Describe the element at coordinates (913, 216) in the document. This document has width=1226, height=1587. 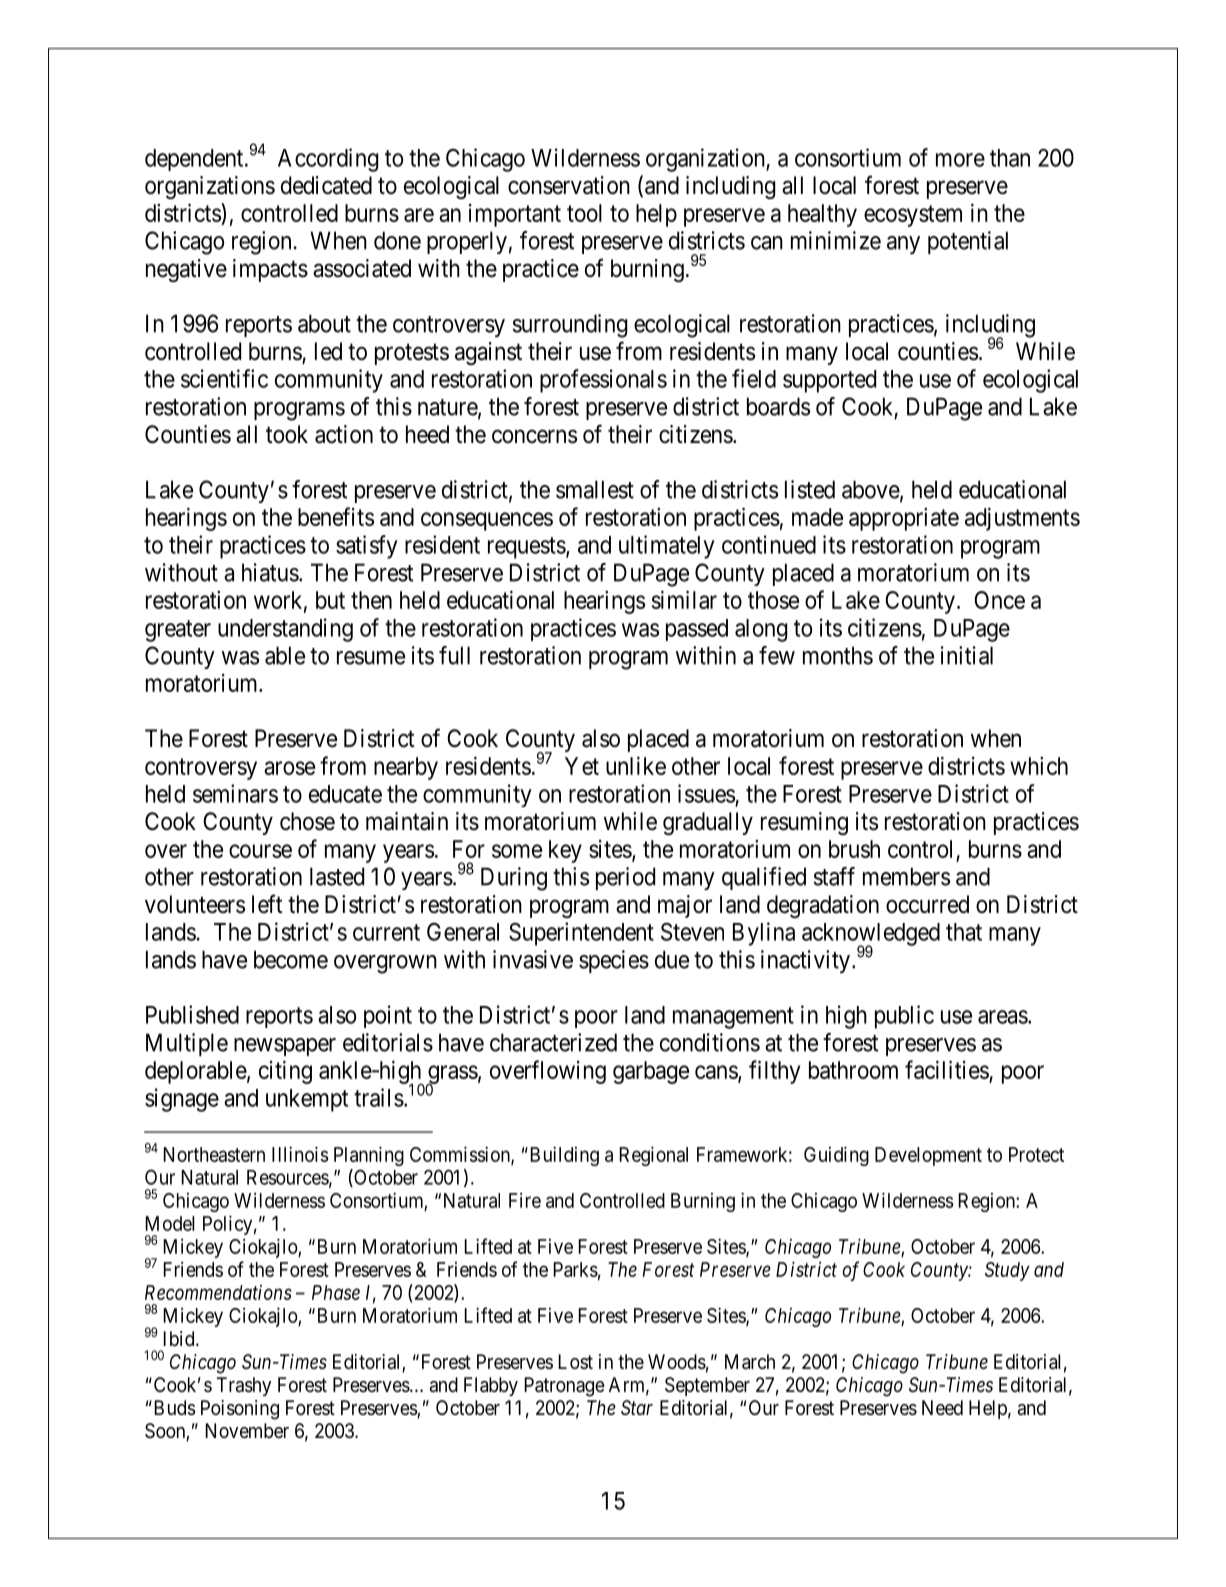
I see `ecosystem` at that location.
